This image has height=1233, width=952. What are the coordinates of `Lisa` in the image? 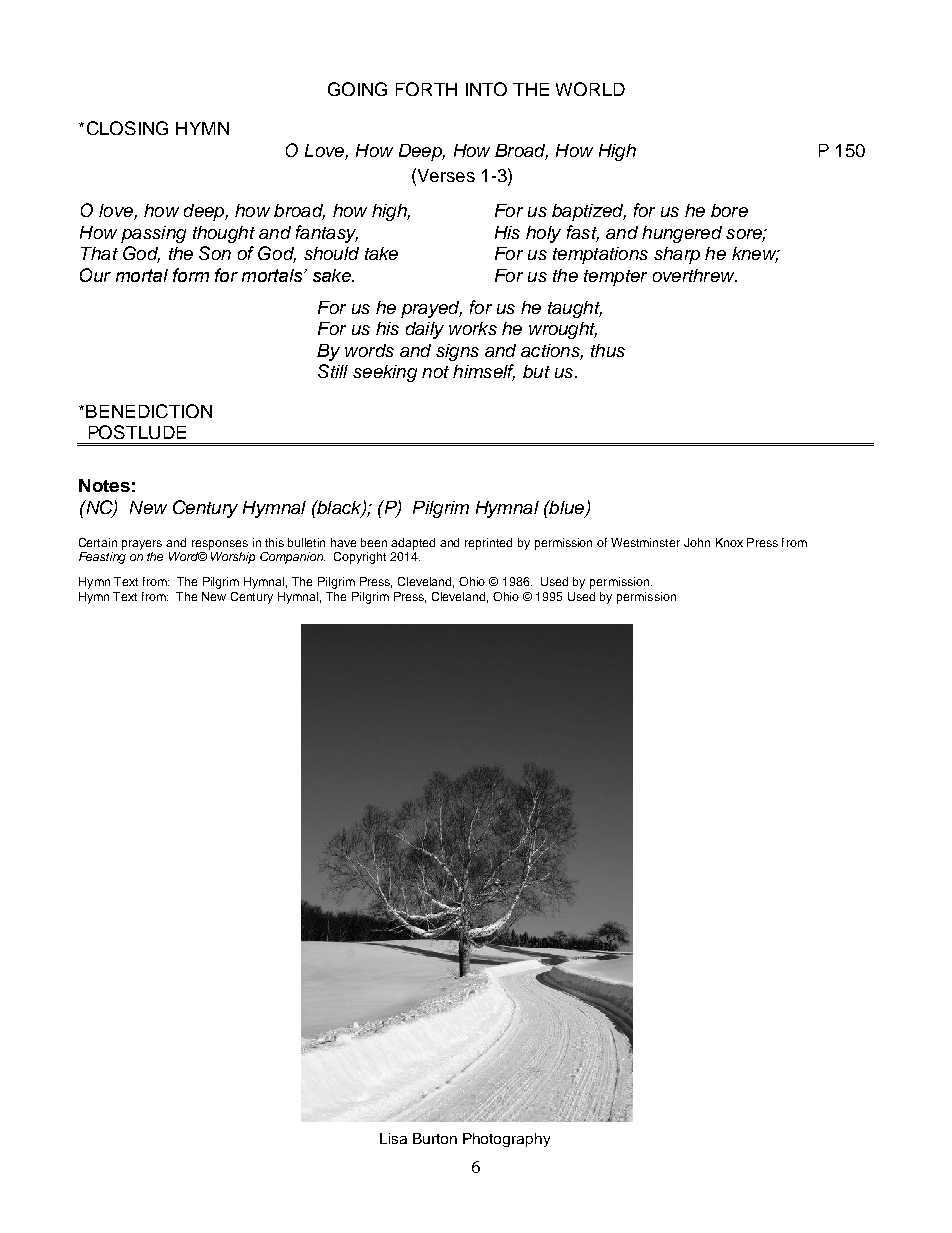 It's located at (393, 1138).
